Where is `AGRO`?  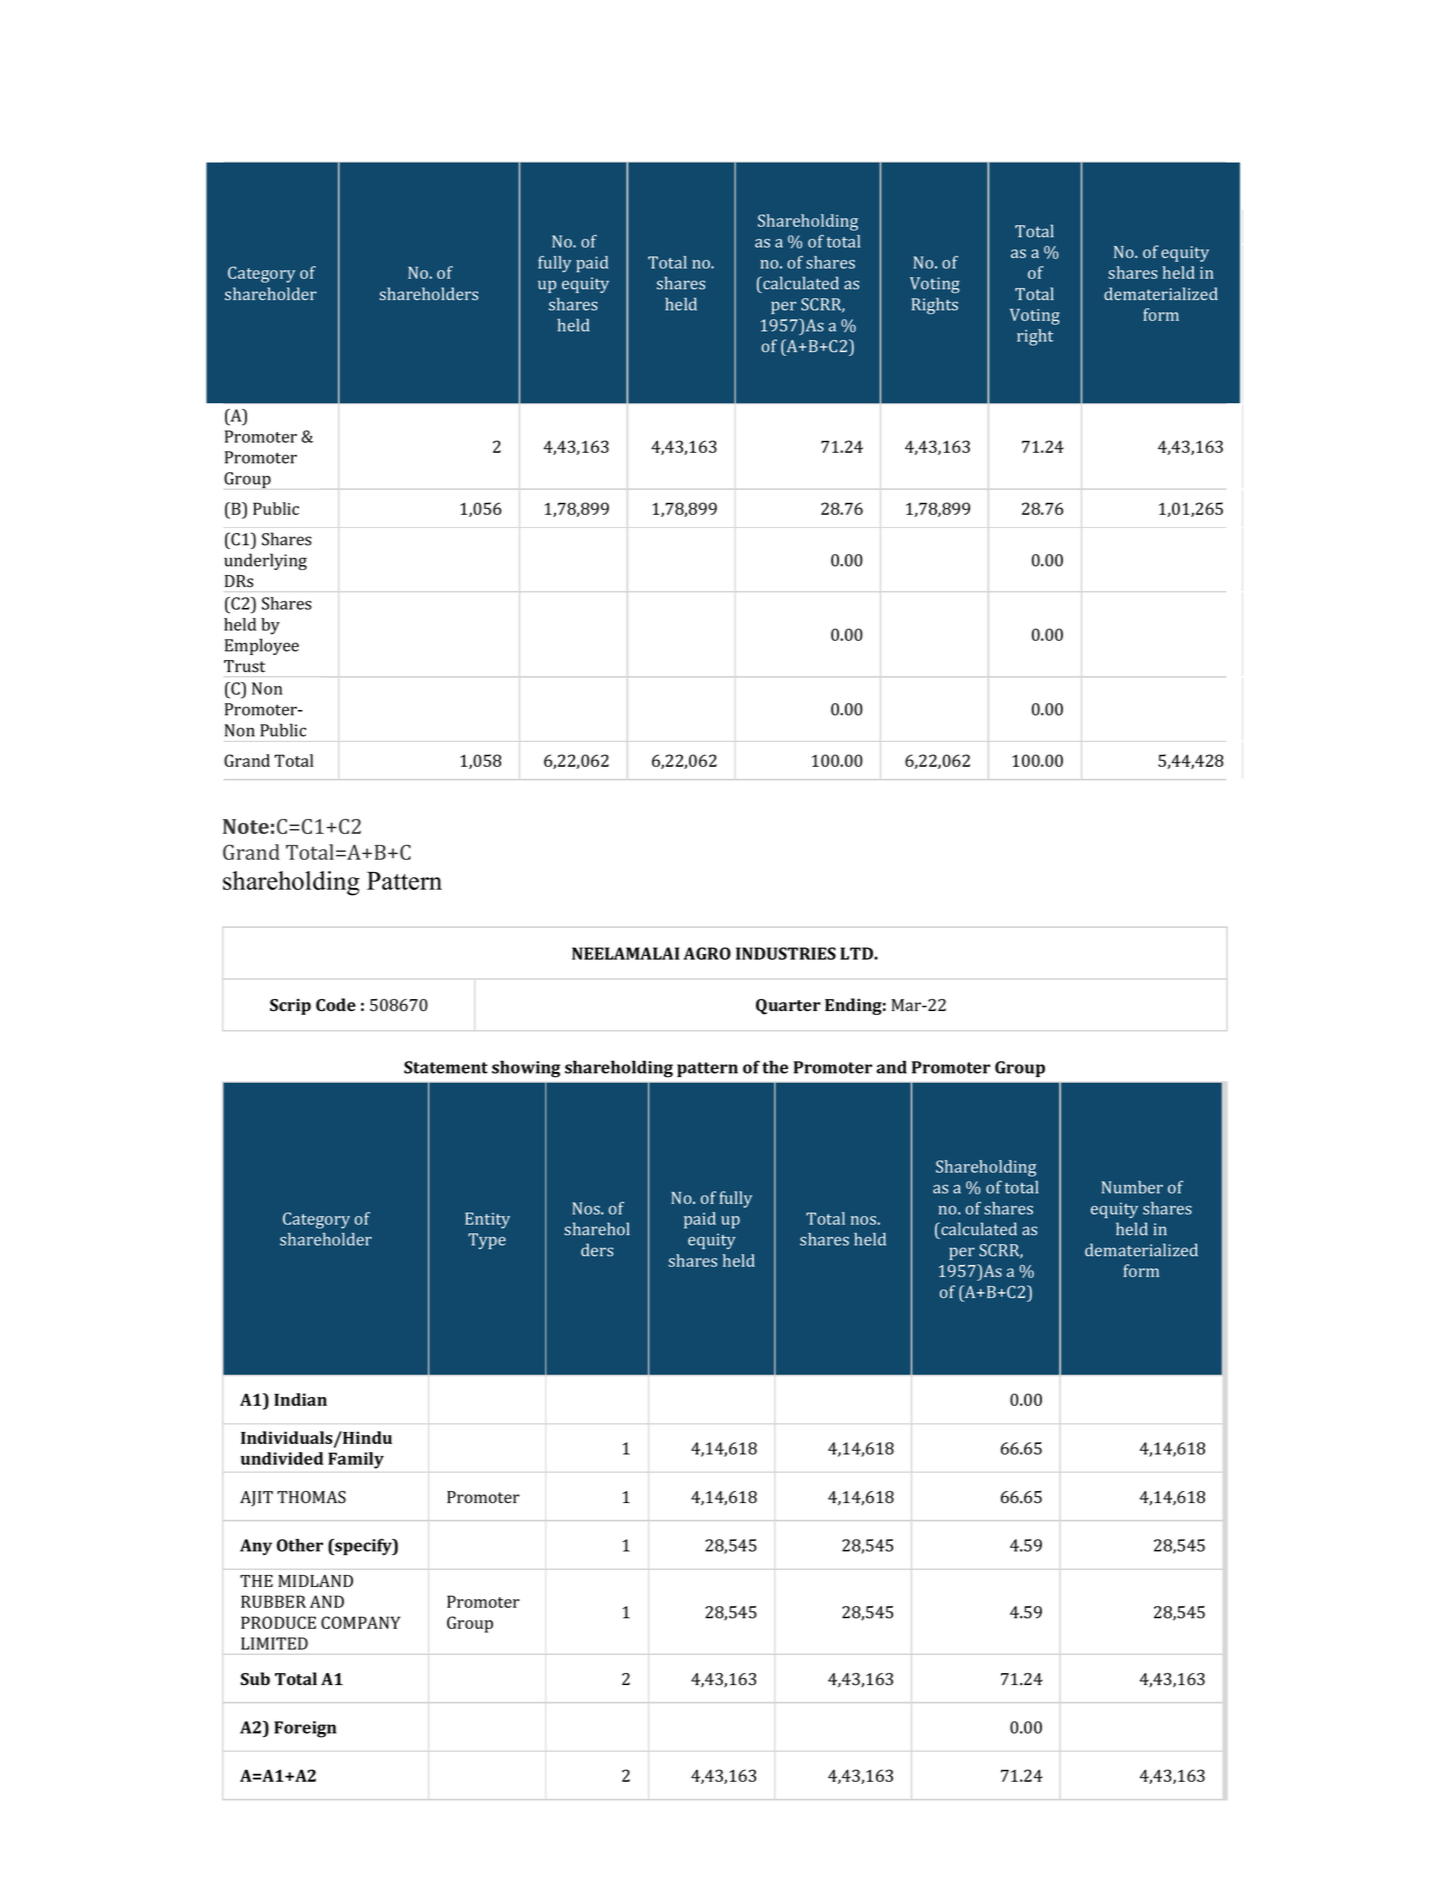 AGRO is located at coordinates (707, 953).
